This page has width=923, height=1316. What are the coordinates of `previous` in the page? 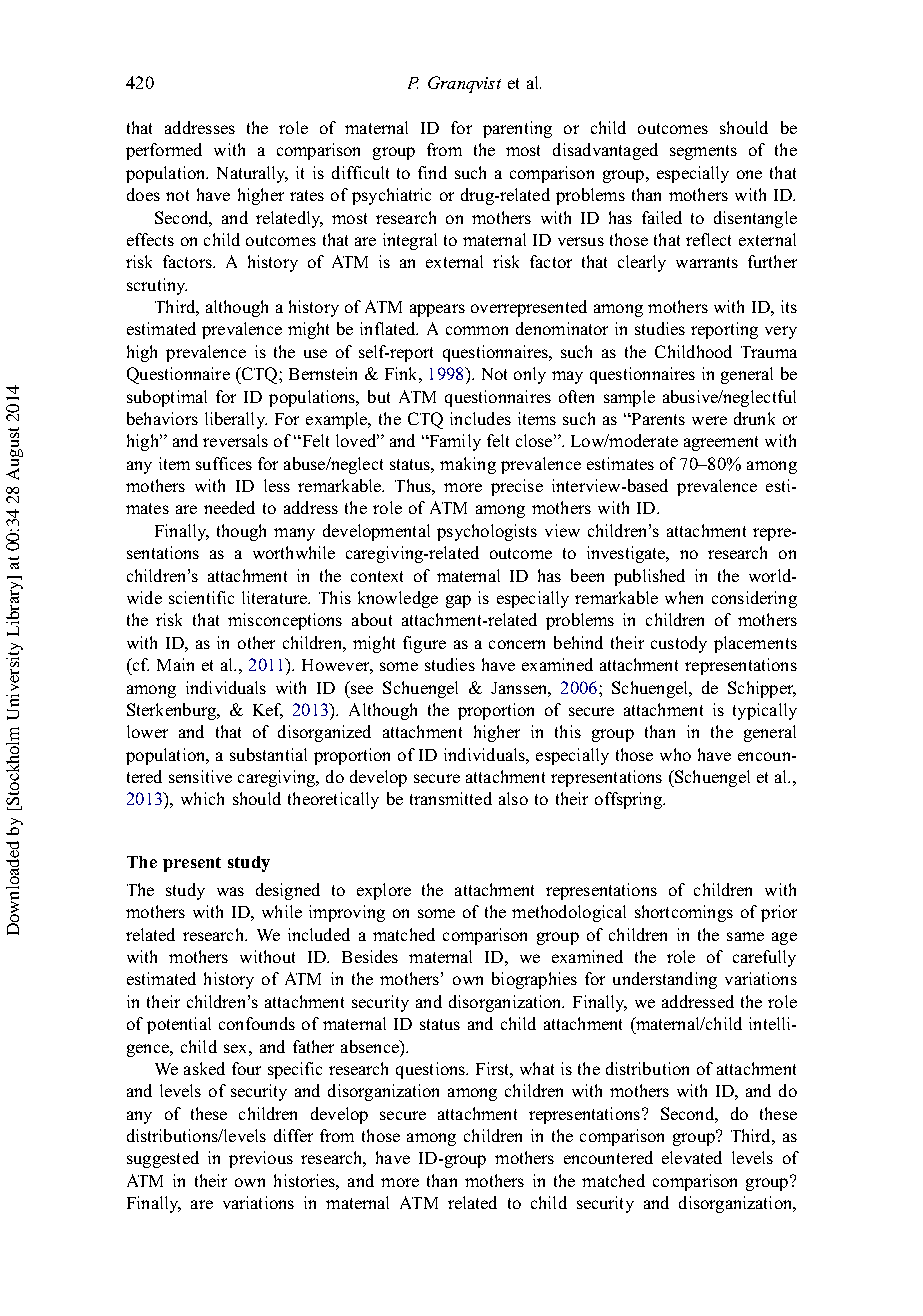 It's located at (261, 1159).
